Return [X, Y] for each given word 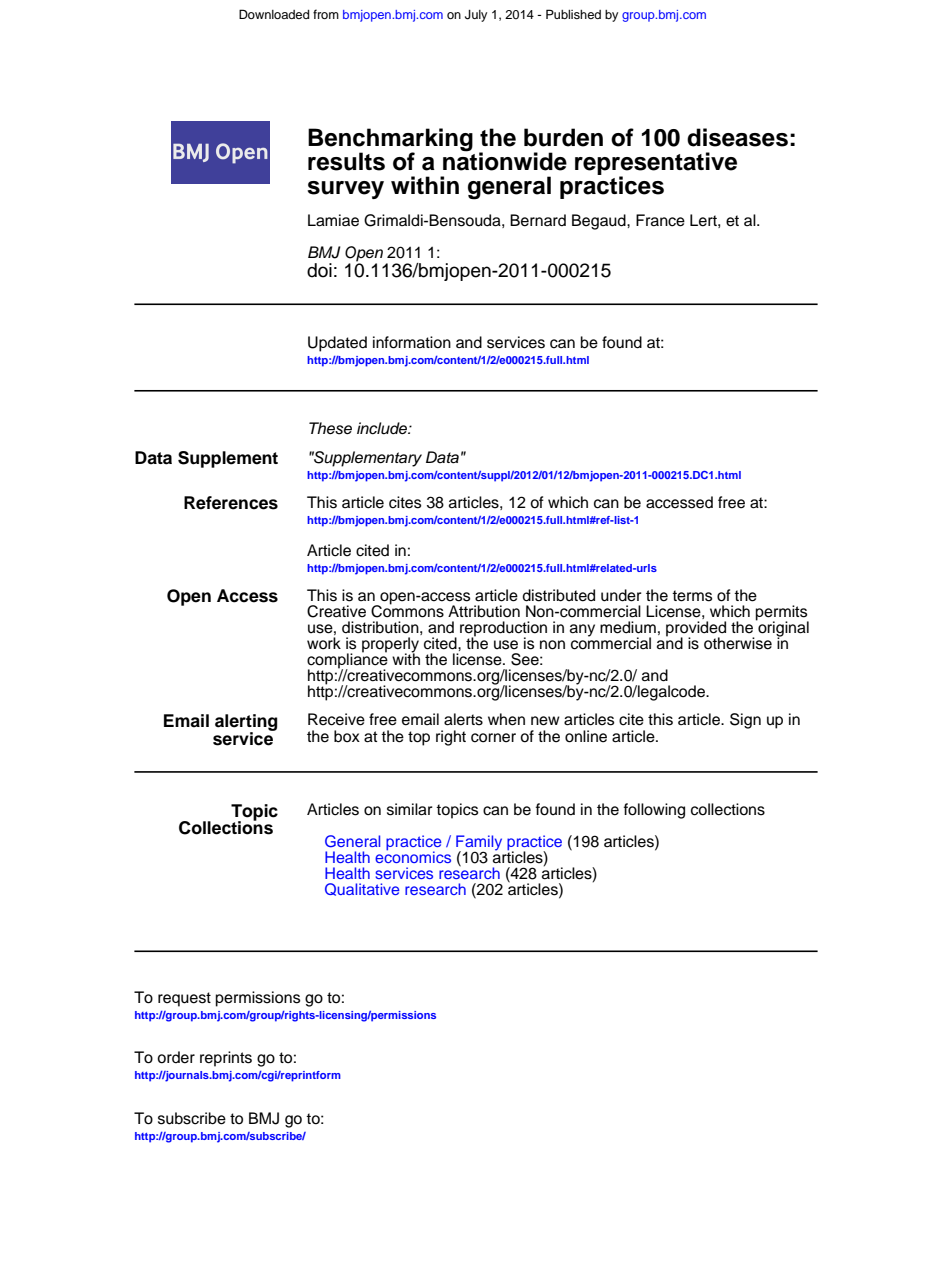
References [231, 503]
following [654, 811]
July [476, 16]
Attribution [484, 611]
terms [692, 596]
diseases [737, 137]
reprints [226, 1059]
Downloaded [274, 14]
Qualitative [362, 889]
